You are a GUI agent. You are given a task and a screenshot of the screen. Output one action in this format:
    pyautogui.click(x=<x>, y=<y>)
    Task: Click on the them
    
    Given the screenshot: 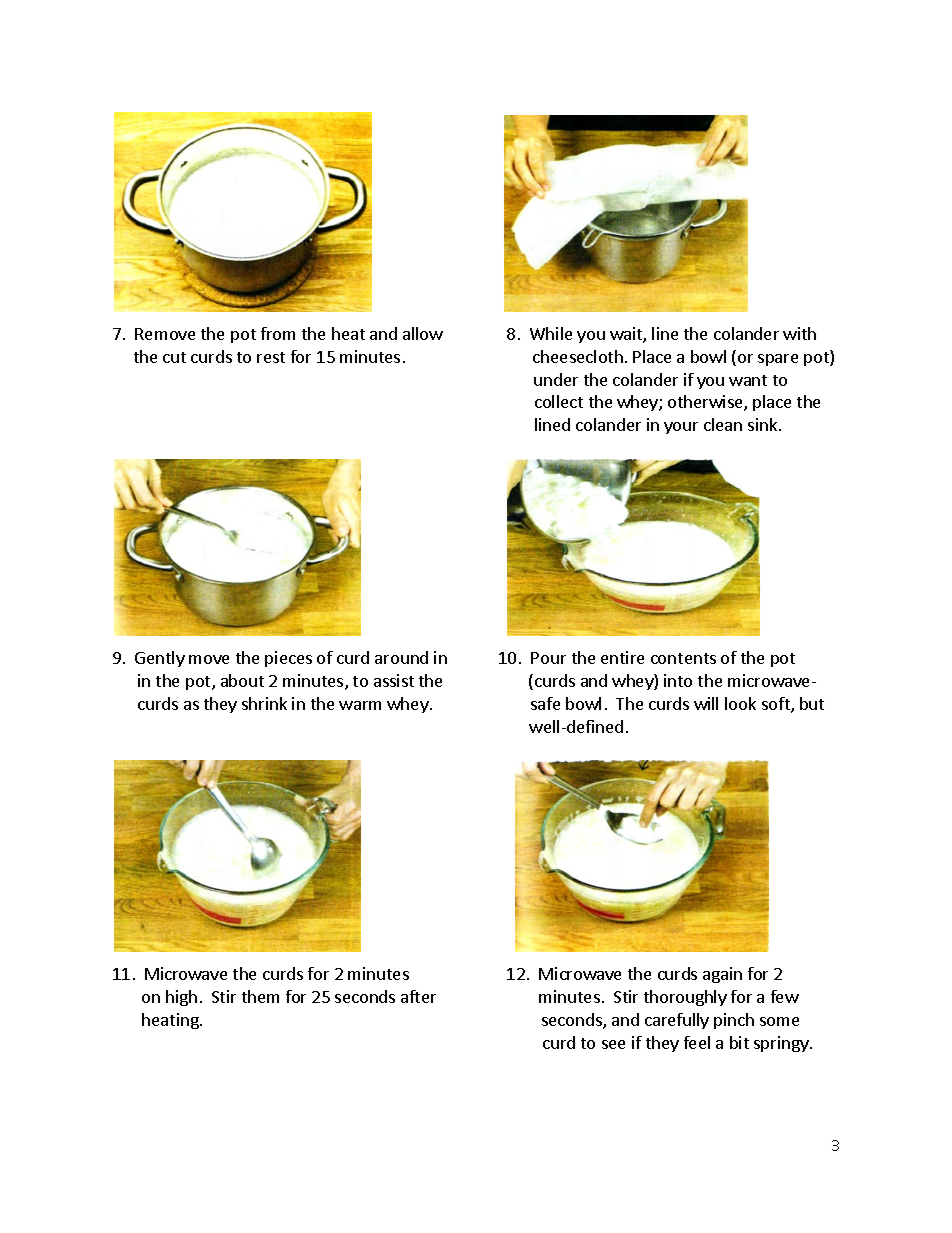 What is the action you would take?
    pyautogui.click(x=260, y=996)
